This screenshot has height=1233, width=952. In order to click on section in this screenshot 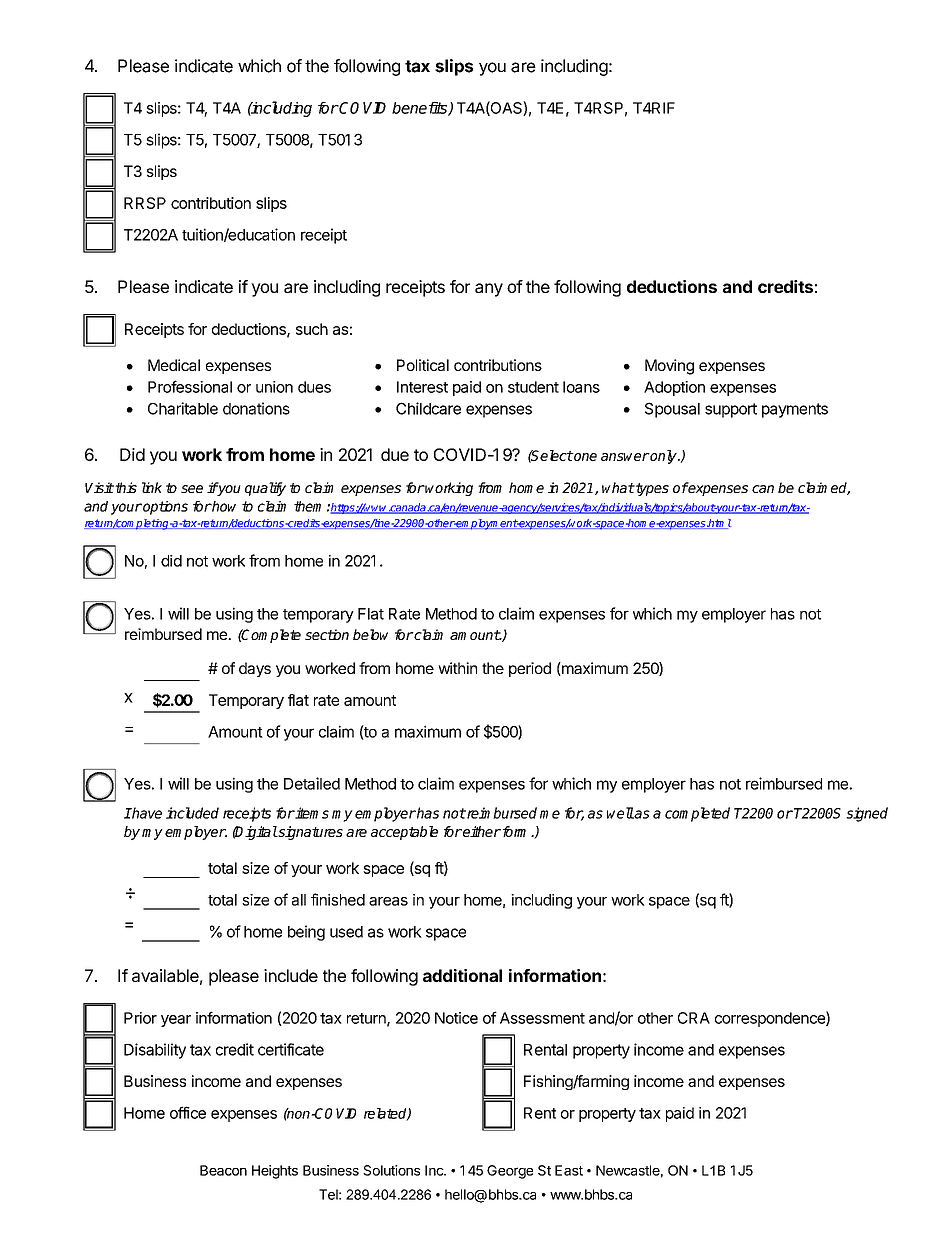, I will do `click(327, 634)`.
